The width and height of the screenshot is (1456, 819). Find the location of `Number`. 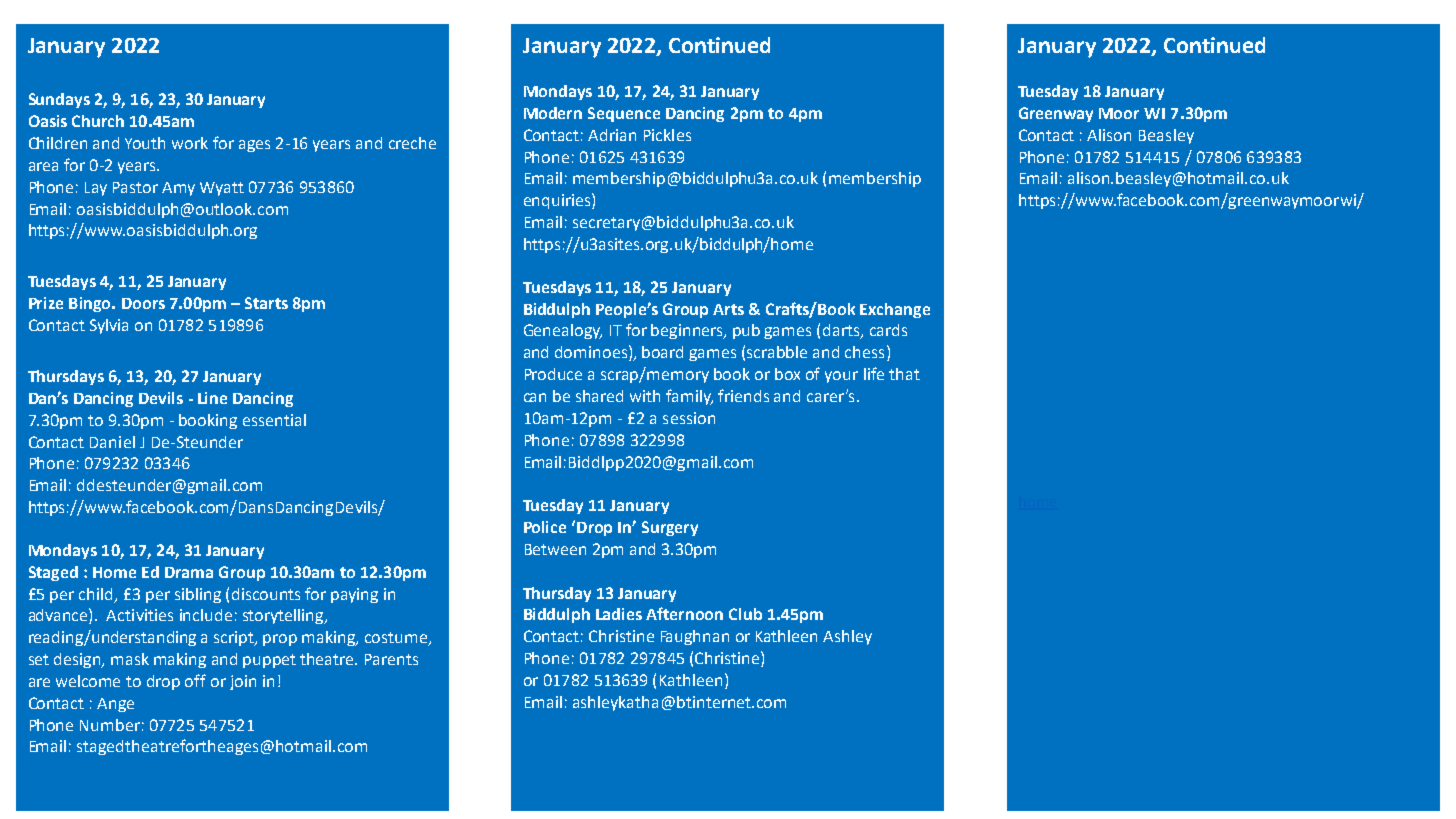

Number is located at coordinates (110, 725).
